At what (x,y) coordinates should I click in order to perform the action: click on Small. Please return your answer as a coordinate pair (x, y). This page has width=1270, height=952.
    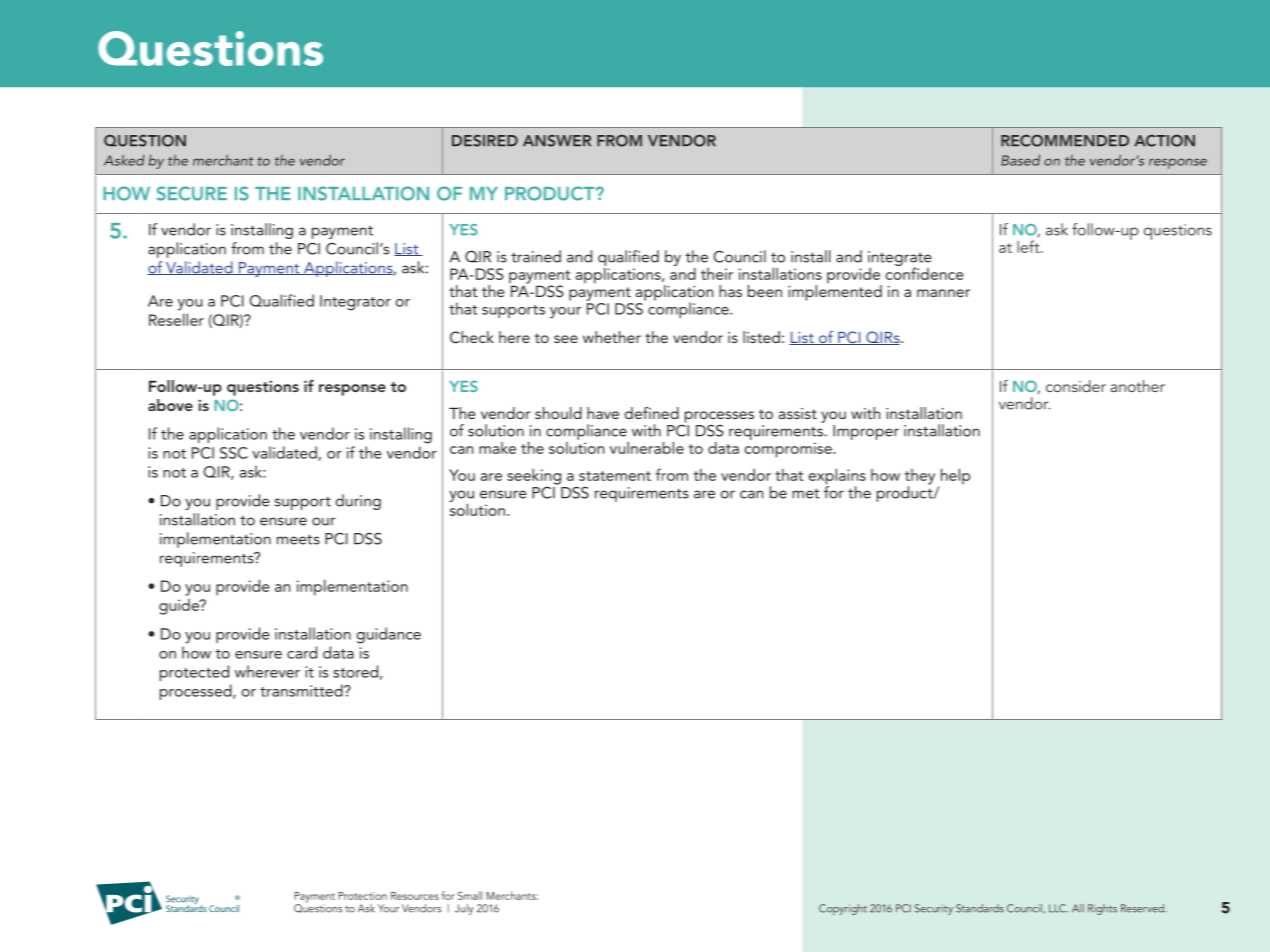
    Looking at the image, I should click on (470, 895).
